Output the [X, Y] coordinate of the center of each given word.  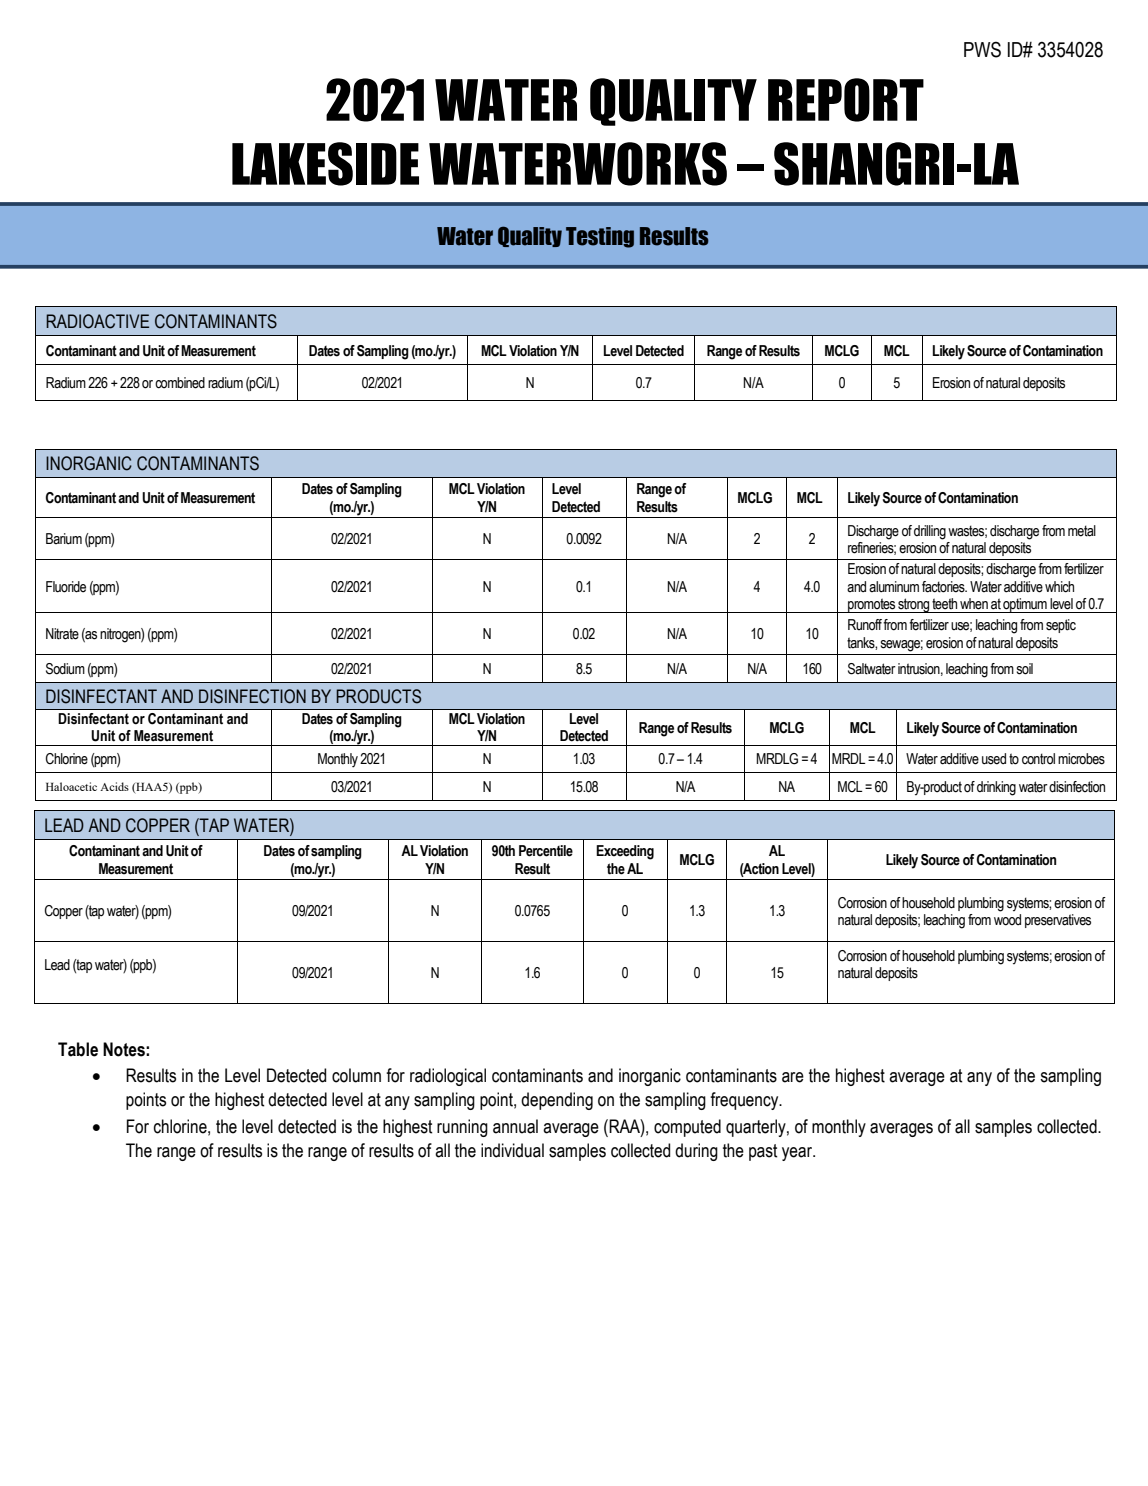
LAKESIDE [325, 164]
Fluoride [66, 587]
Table [78, 1049]
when [974, 604]
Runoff [866, 624]
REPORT [846, 100]
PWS [982, 49]
